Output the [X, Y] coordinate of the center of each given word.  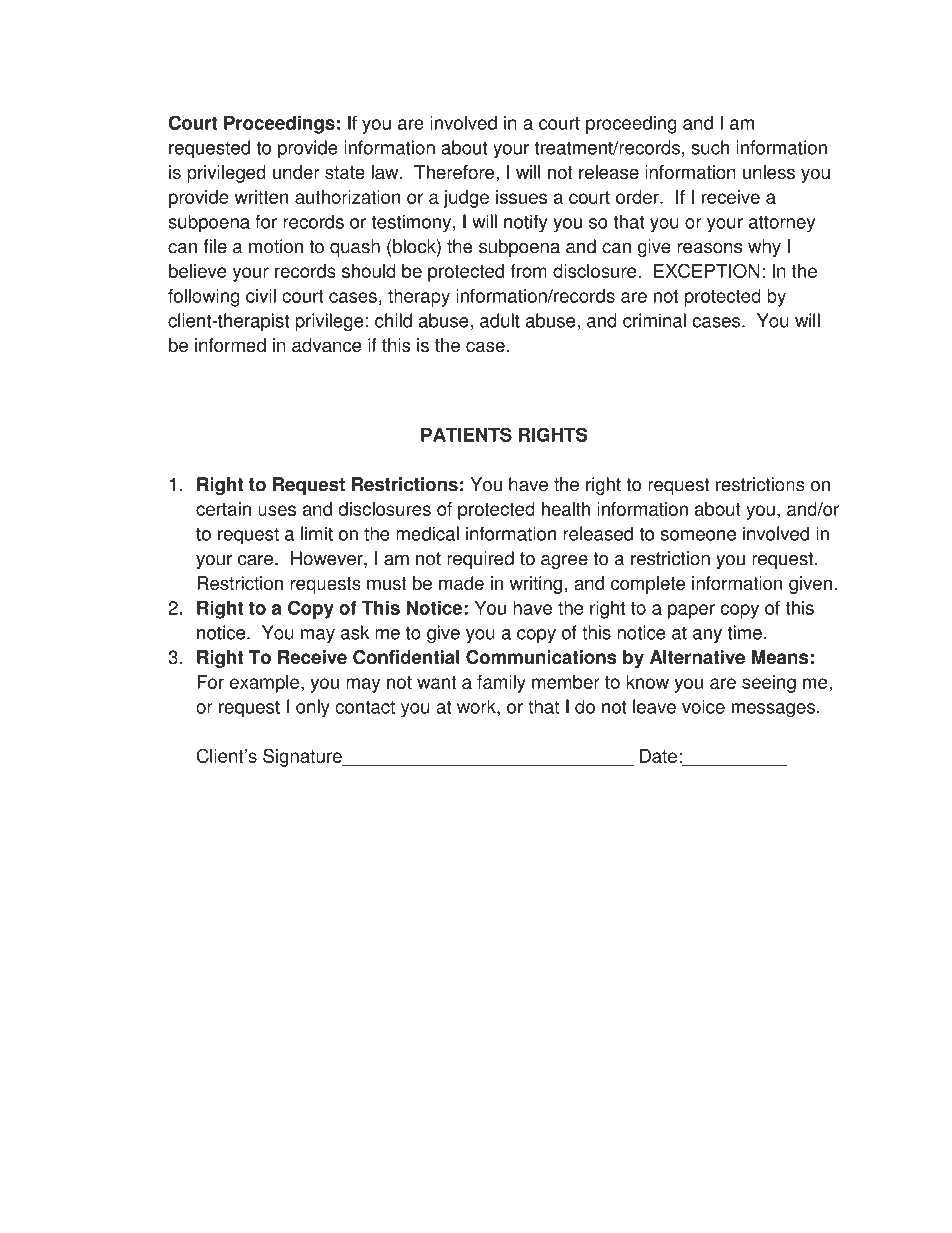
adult [500, 320]
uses [277, 510]
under [296, 172]
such [710, 147]
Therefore [455, 172]
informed [230, 345]
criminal [654, 320]
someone [698, 535]
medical [427, 533]
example [266, 684]
